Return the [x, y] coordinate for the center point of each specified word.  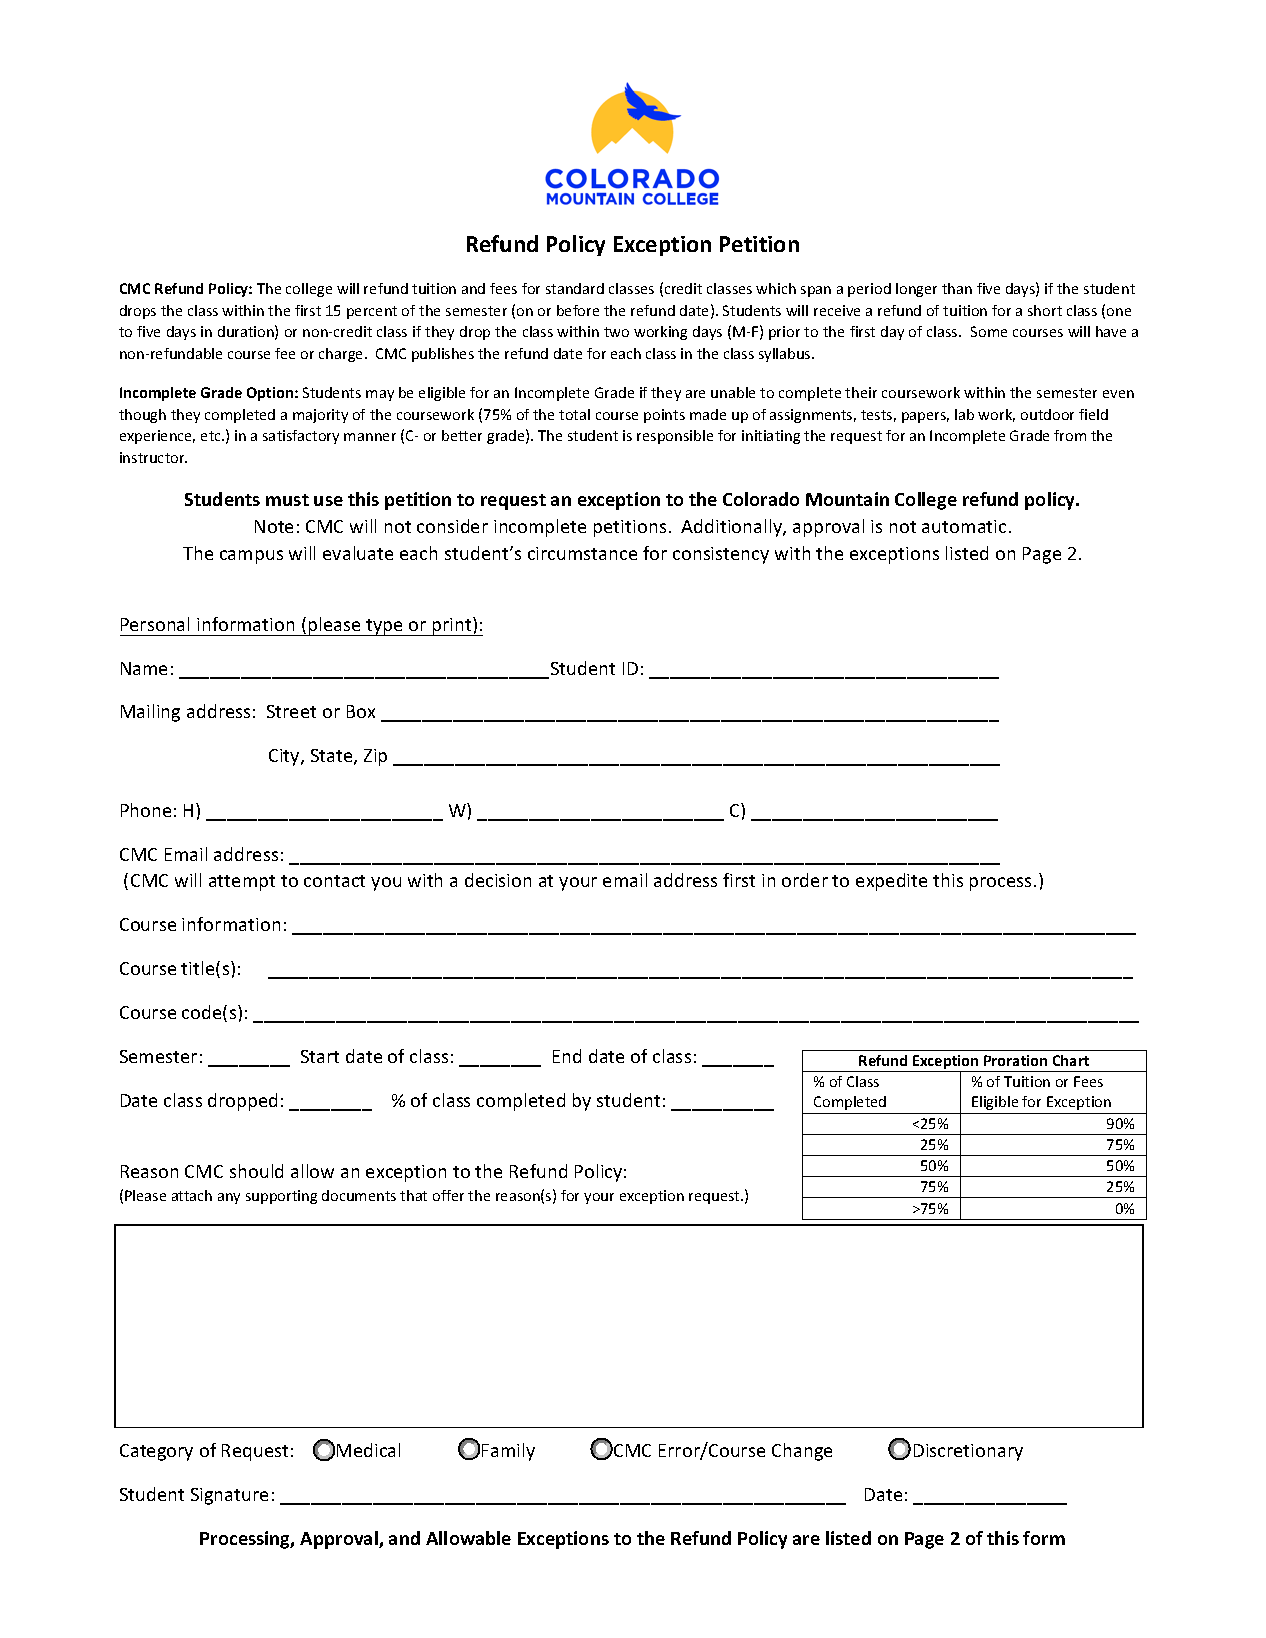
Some [989, 331]
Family [508, 1452]
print [452, 626]
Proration [1015, 1060]
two [616, 332]
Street [291, 711]
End [567, 1056]
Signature [229, 1496]
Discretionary [968, 1452]
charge [342, 355]
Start [320, 1056]
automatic [964, 526]
